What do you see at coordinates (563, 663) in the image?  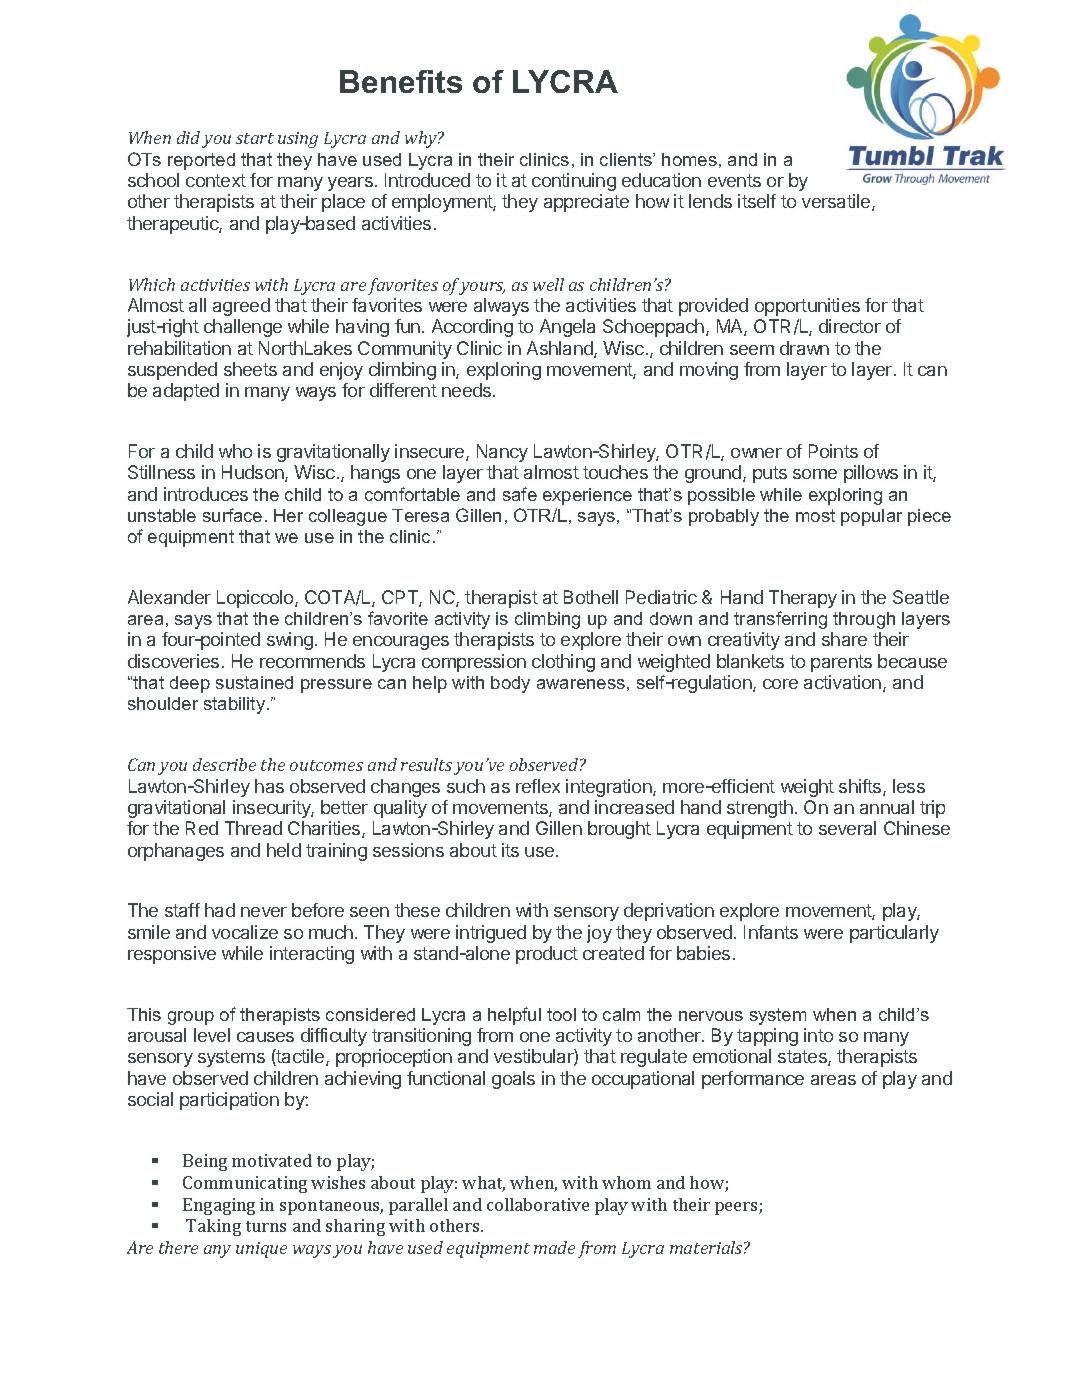 I see `clothing` at bounding box center [563, 663].
